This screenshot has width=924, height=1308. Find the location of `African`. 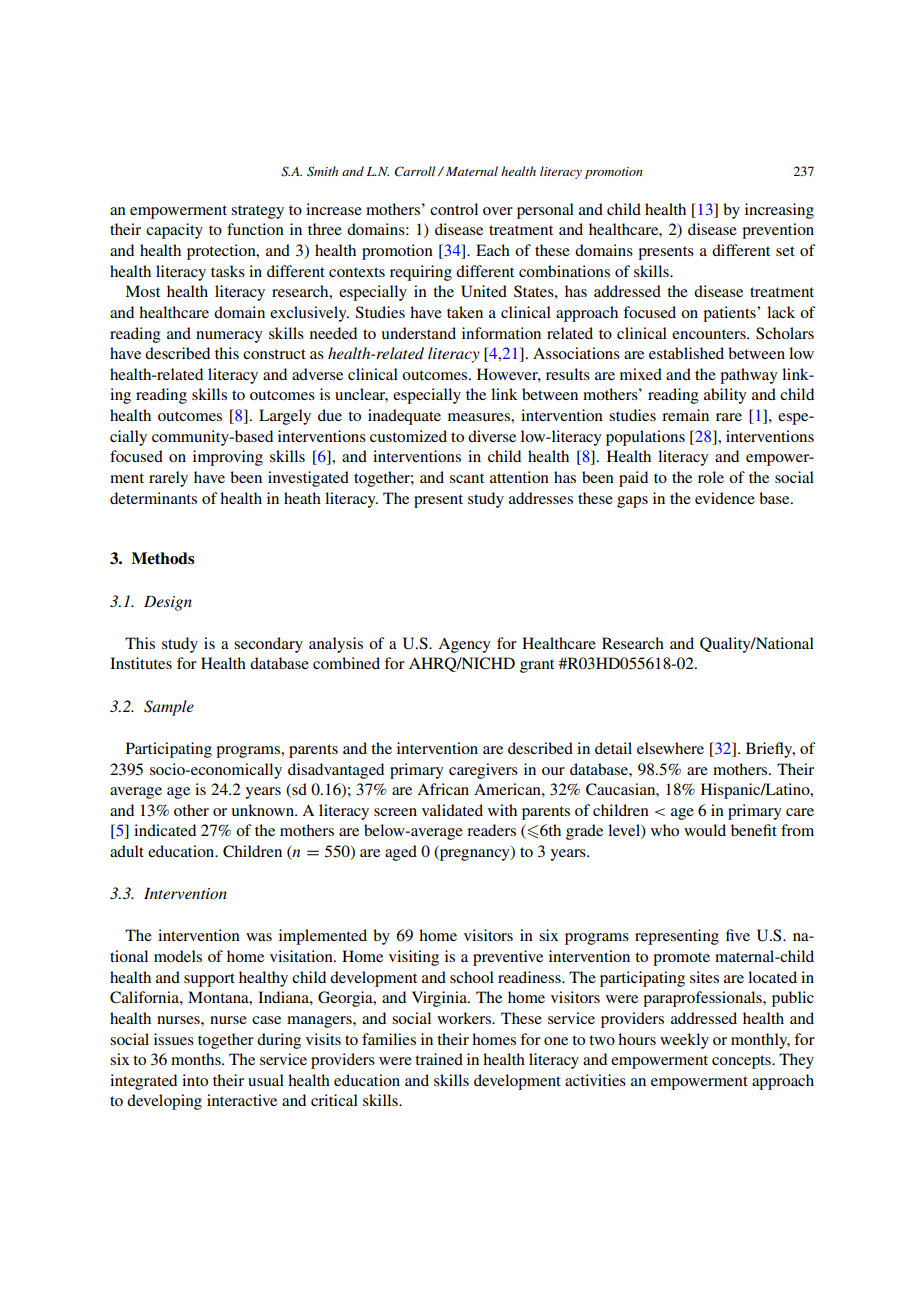

African is located at coordinates (443, 789).
